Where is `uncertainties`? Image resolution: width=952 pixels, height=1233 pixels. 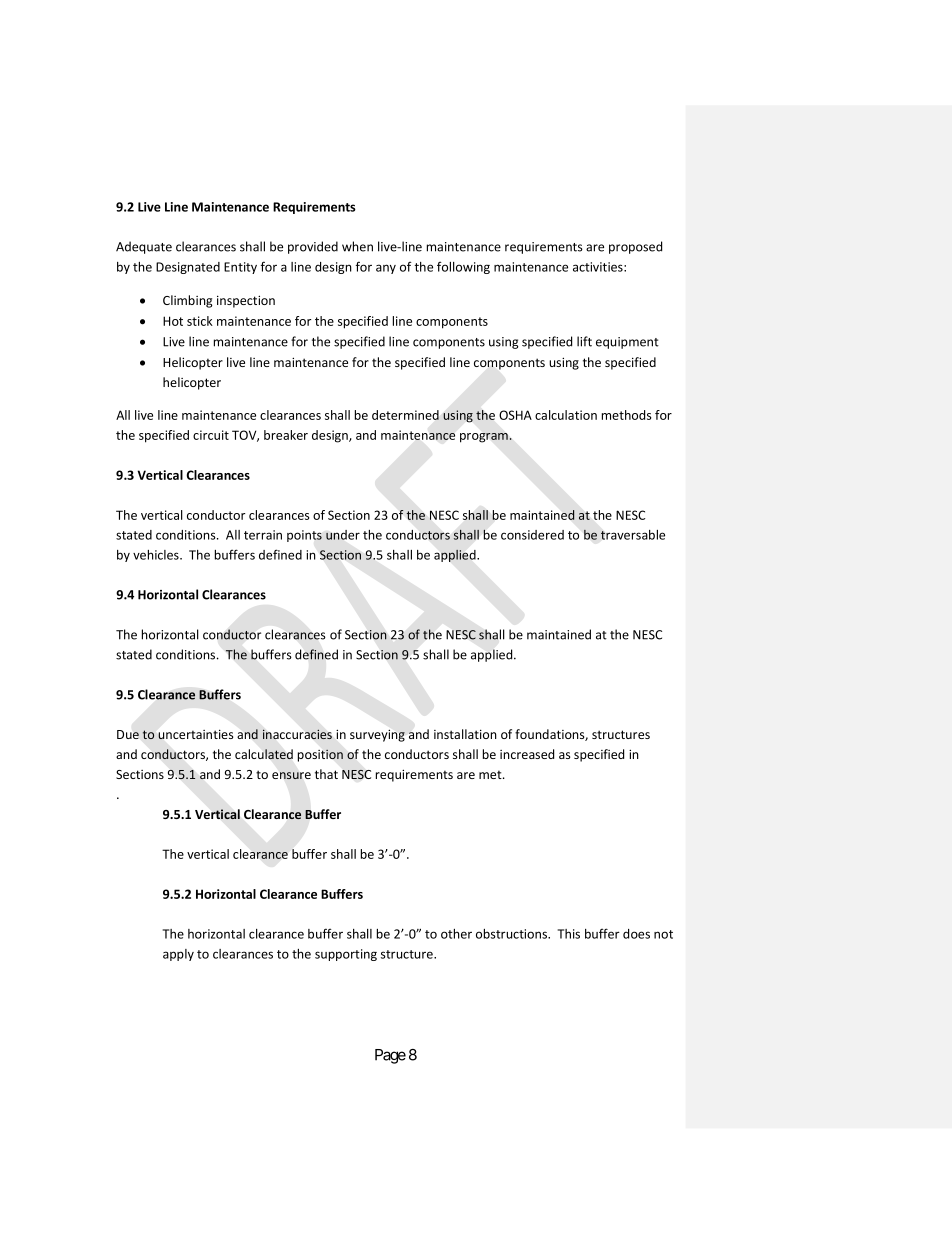
uncertainties is located at coordinates (195, 734).
